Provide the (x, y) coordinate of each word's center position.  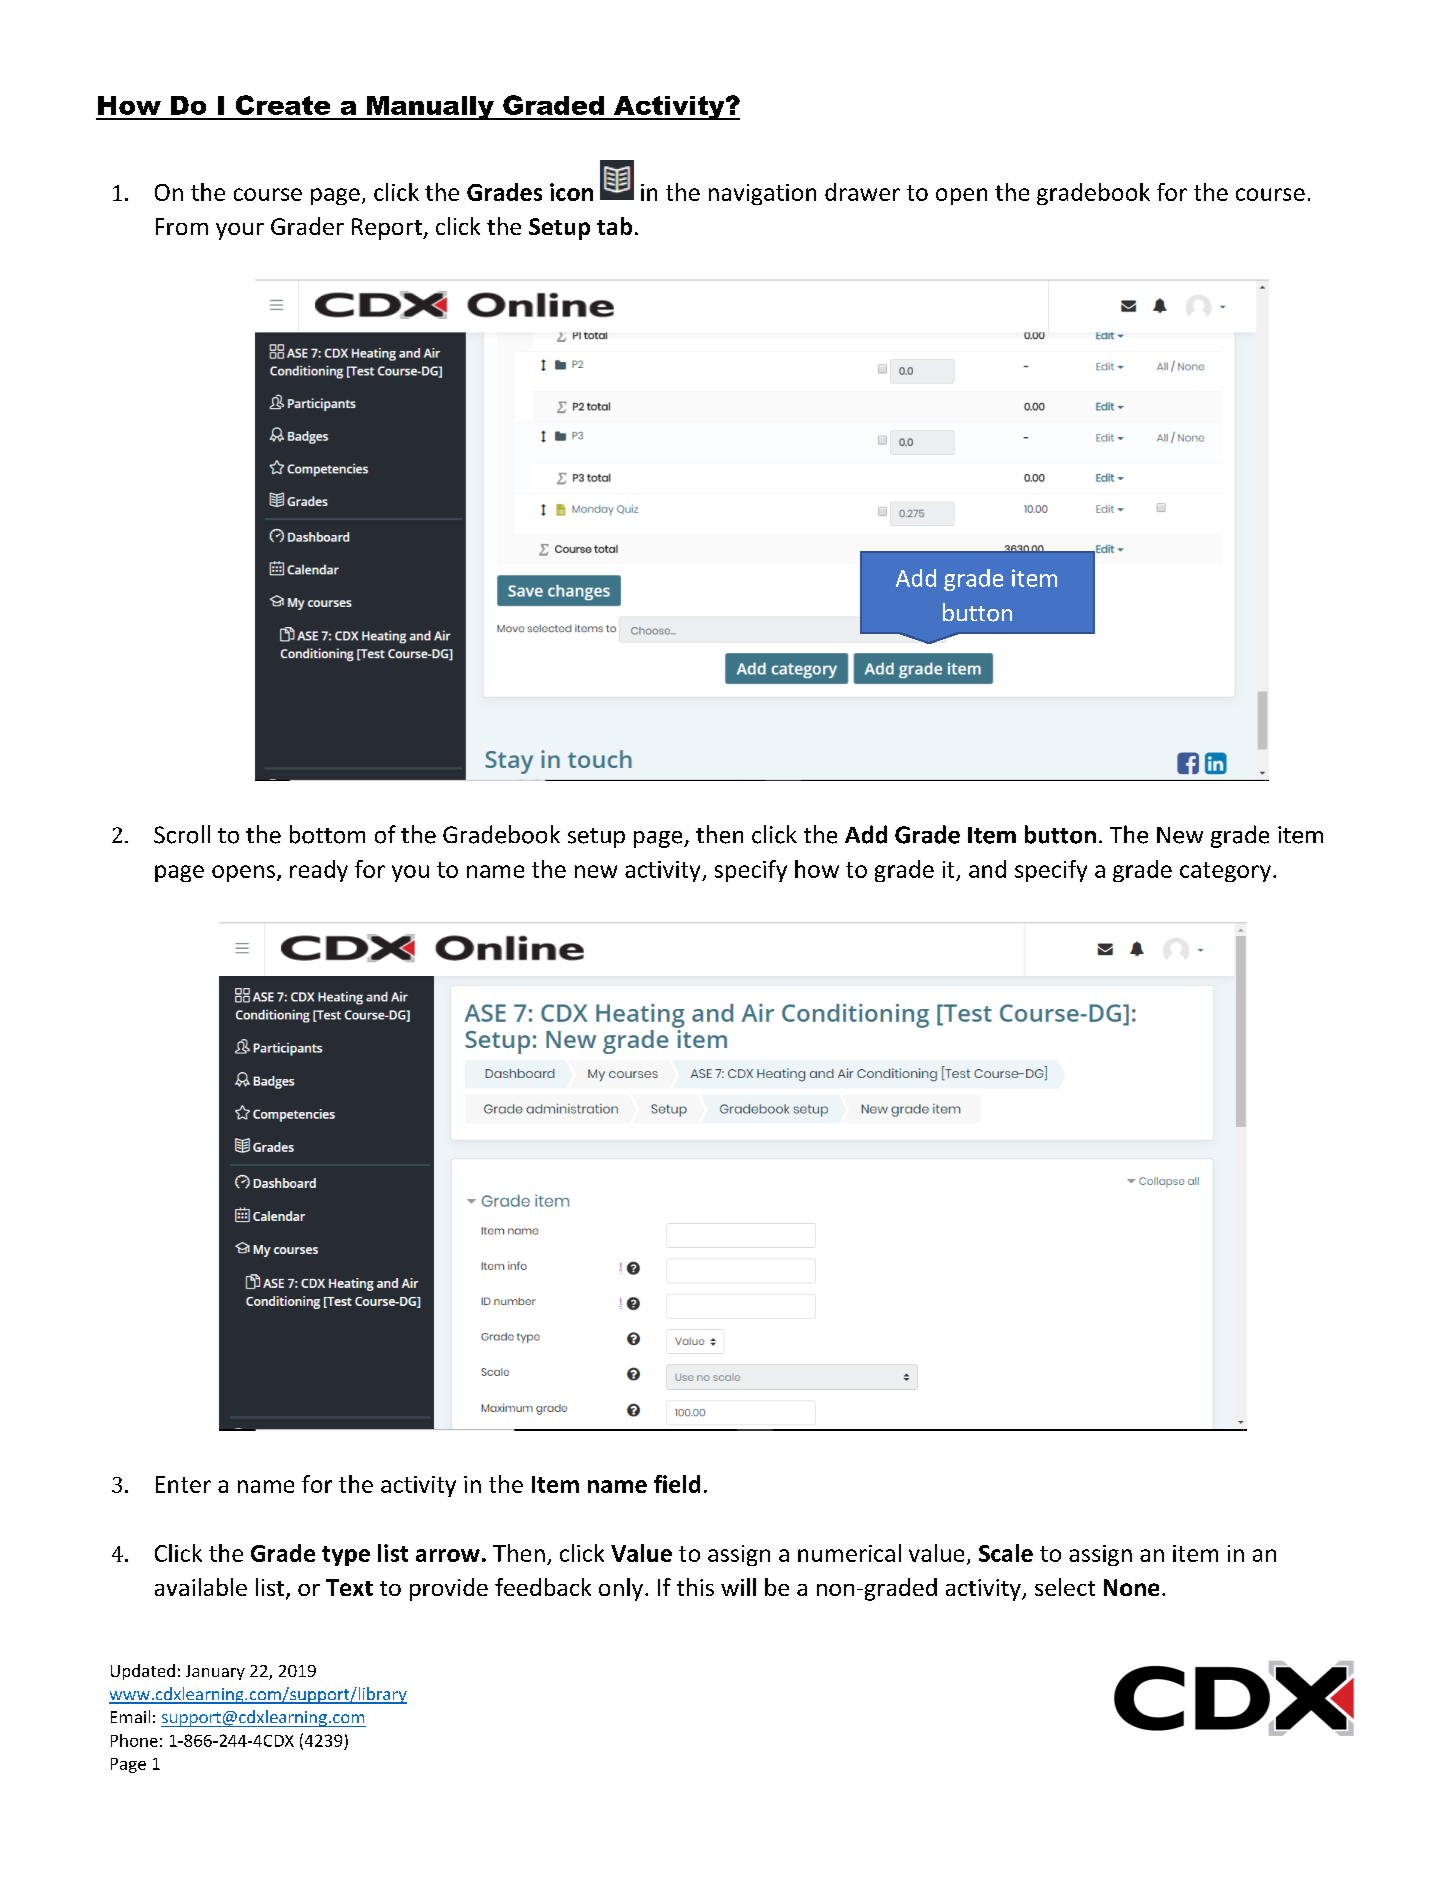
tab (614, 226)
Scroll (182, 834)
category (1225, 872)
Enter (183, 1484)
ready (319, 871)
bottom (327, 834)
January (215, 1672)
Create (283, 105)
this (695, 1587)
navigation (762, 194)
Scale (1006, 1553)
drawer (862, 192)
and (987, 869)
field (677, 1484)
